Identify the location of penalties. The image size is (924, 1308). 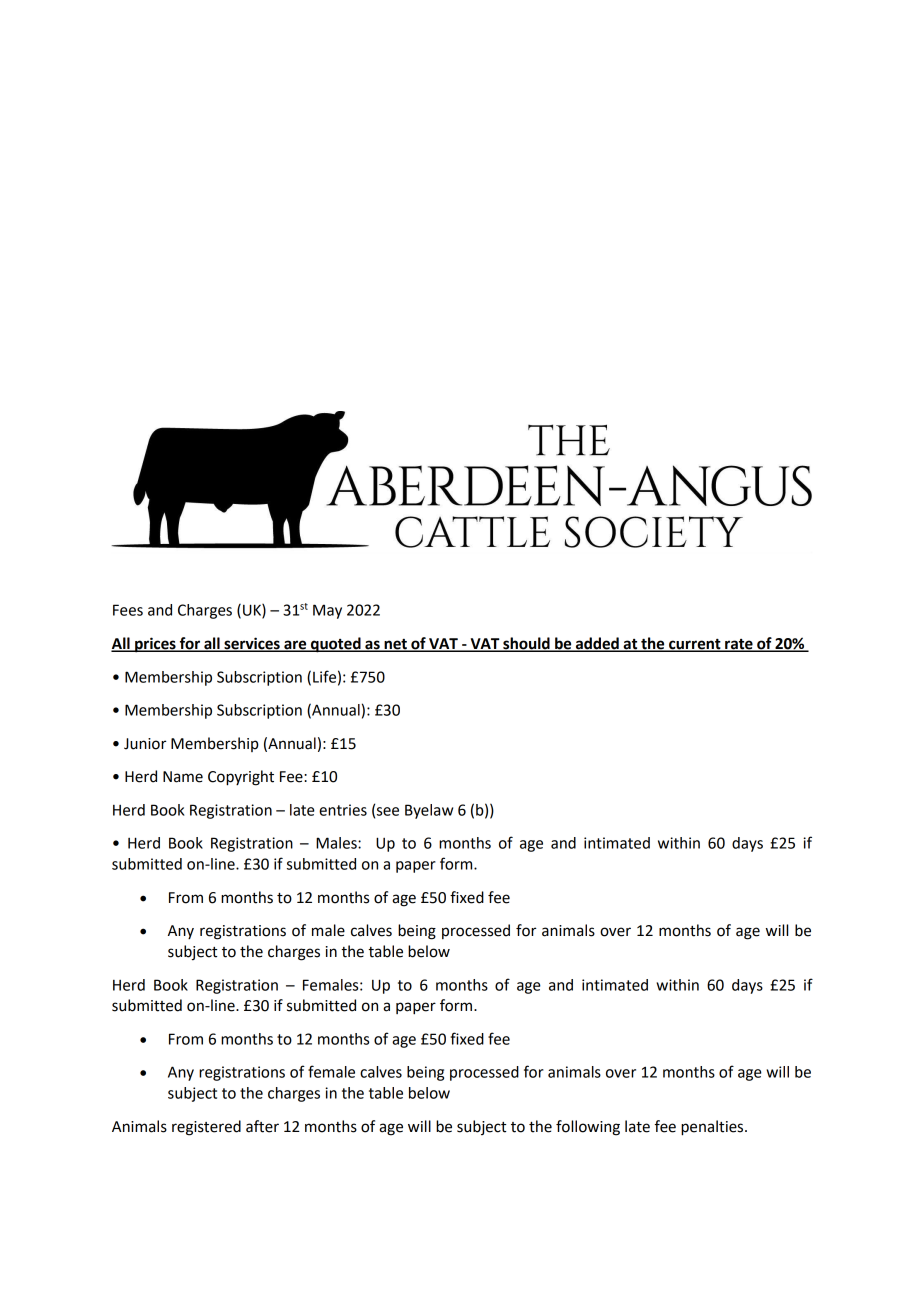
(713, 1128).
